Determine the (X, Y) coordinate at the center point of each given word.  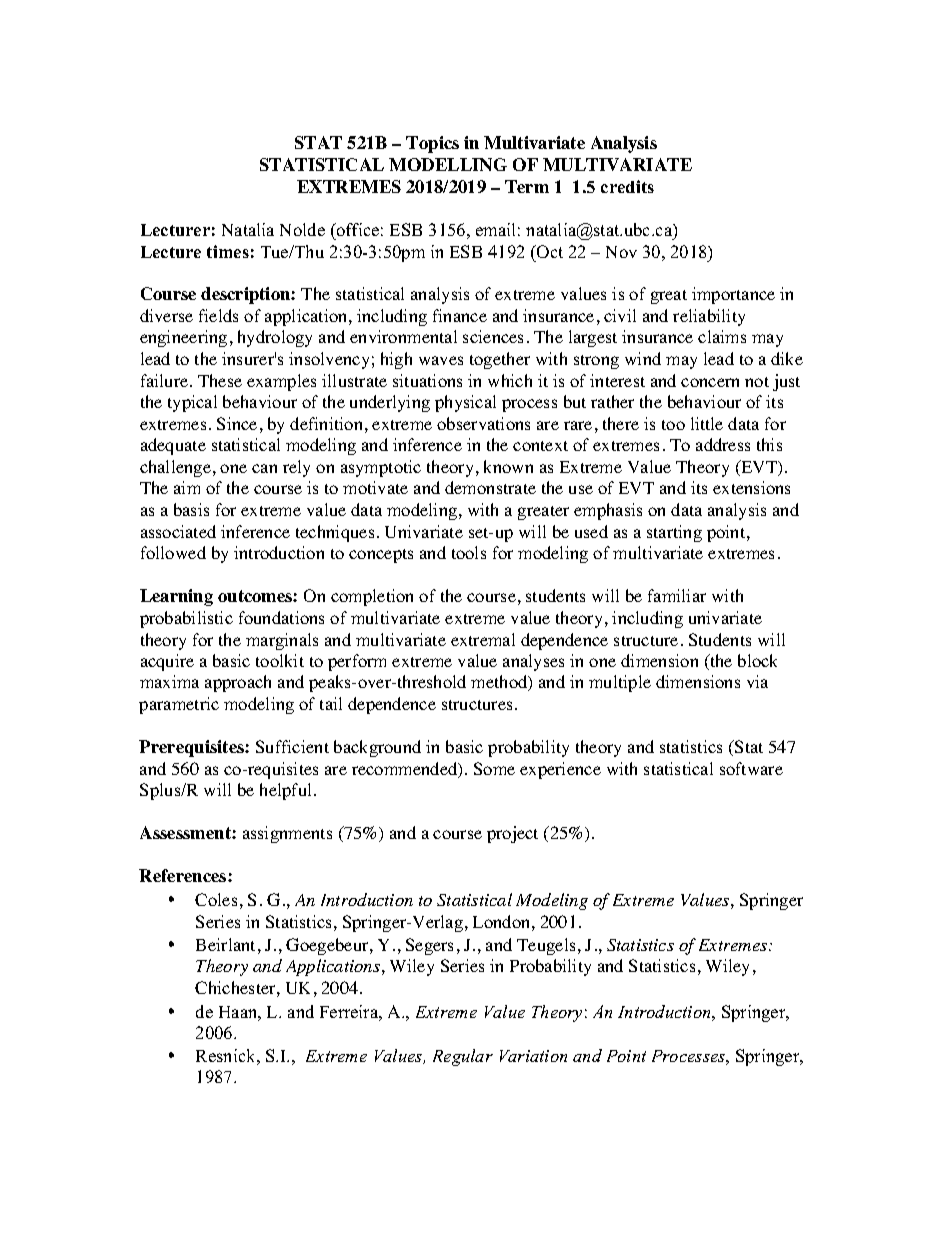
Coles (216, 899)
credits (627, 186)
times (228, 251)
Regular (463, 1057)
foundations (281, 617)
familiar (677, 595)
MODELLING (448, 164)
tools (469, 552)
